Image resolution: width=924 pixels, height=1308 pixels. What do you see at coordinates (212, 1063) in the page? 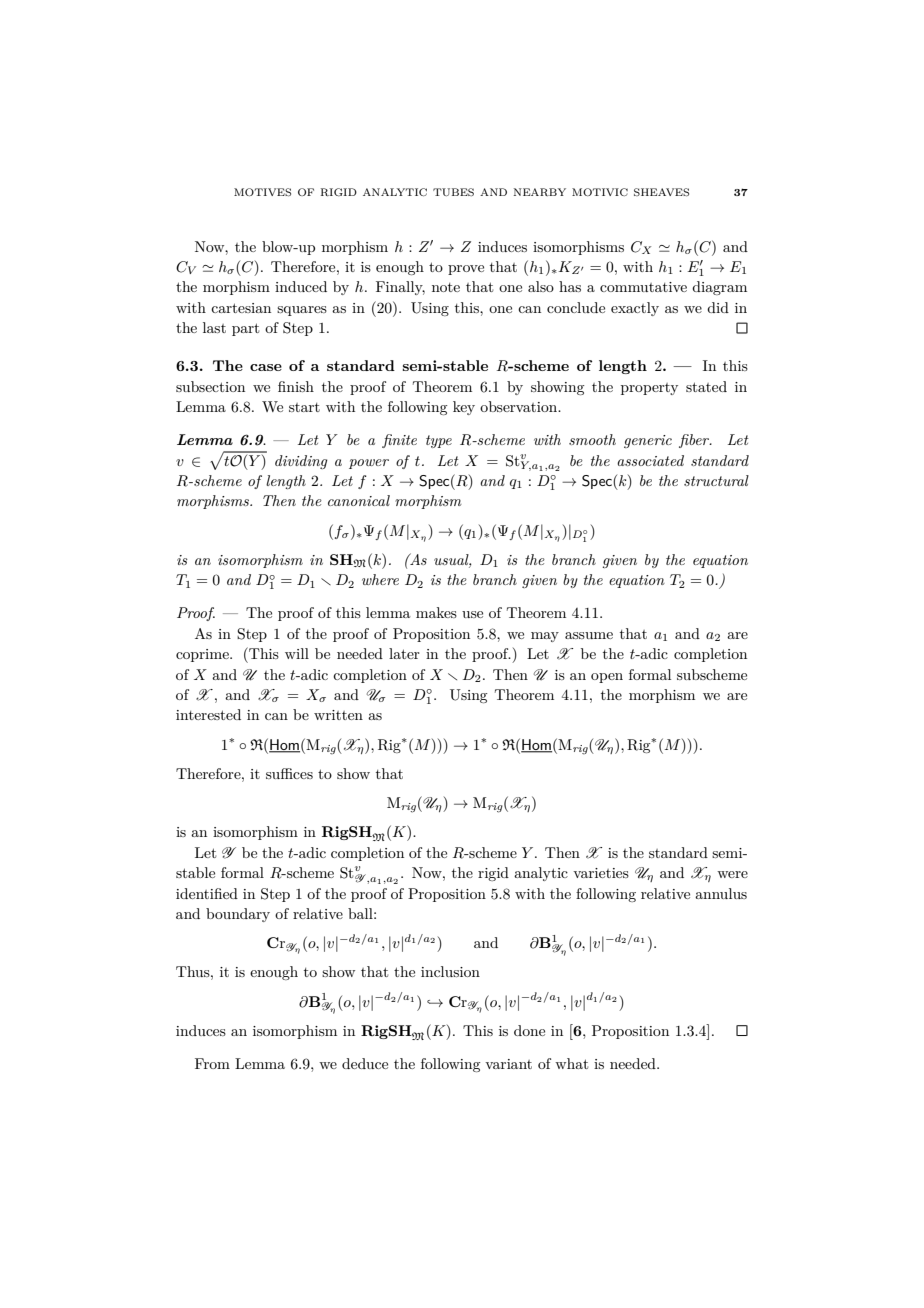
I see `From` at bounding box center [212, 1063].
